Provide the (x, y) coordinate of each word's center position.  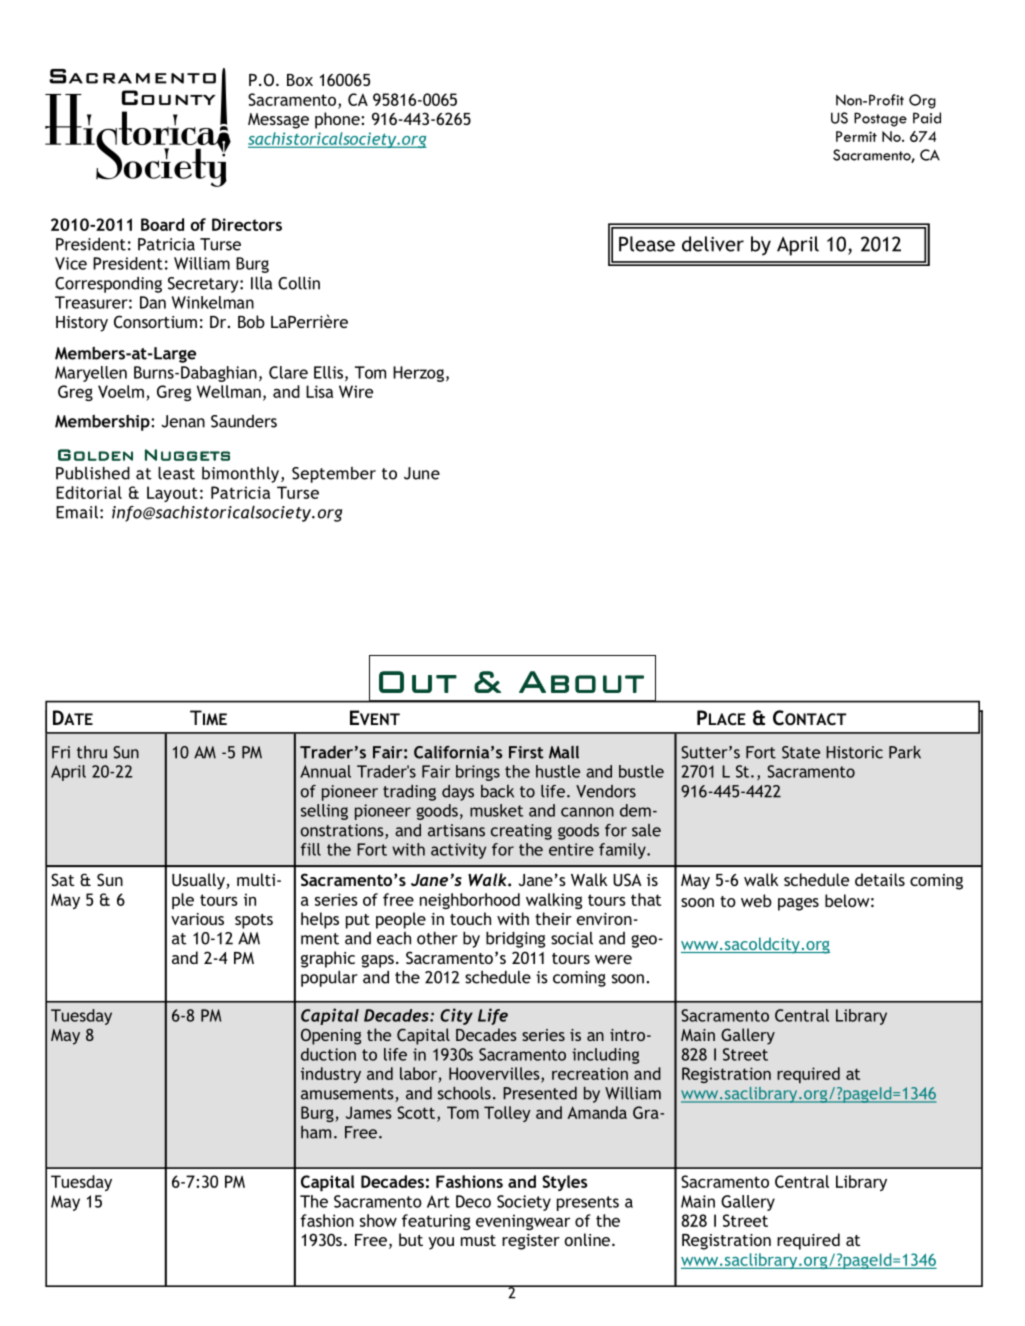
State (801, 752)
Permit (856, 136)
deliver (713, 244)
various (197, 919)
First (526, 752)
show (378, 1220)
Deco (473, 1201)
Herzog (418, 374)
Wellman (229, 391)
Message (278, 121)
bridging (515, 940)
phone (338, 120)
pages (798, 904)
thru (92, 752)
